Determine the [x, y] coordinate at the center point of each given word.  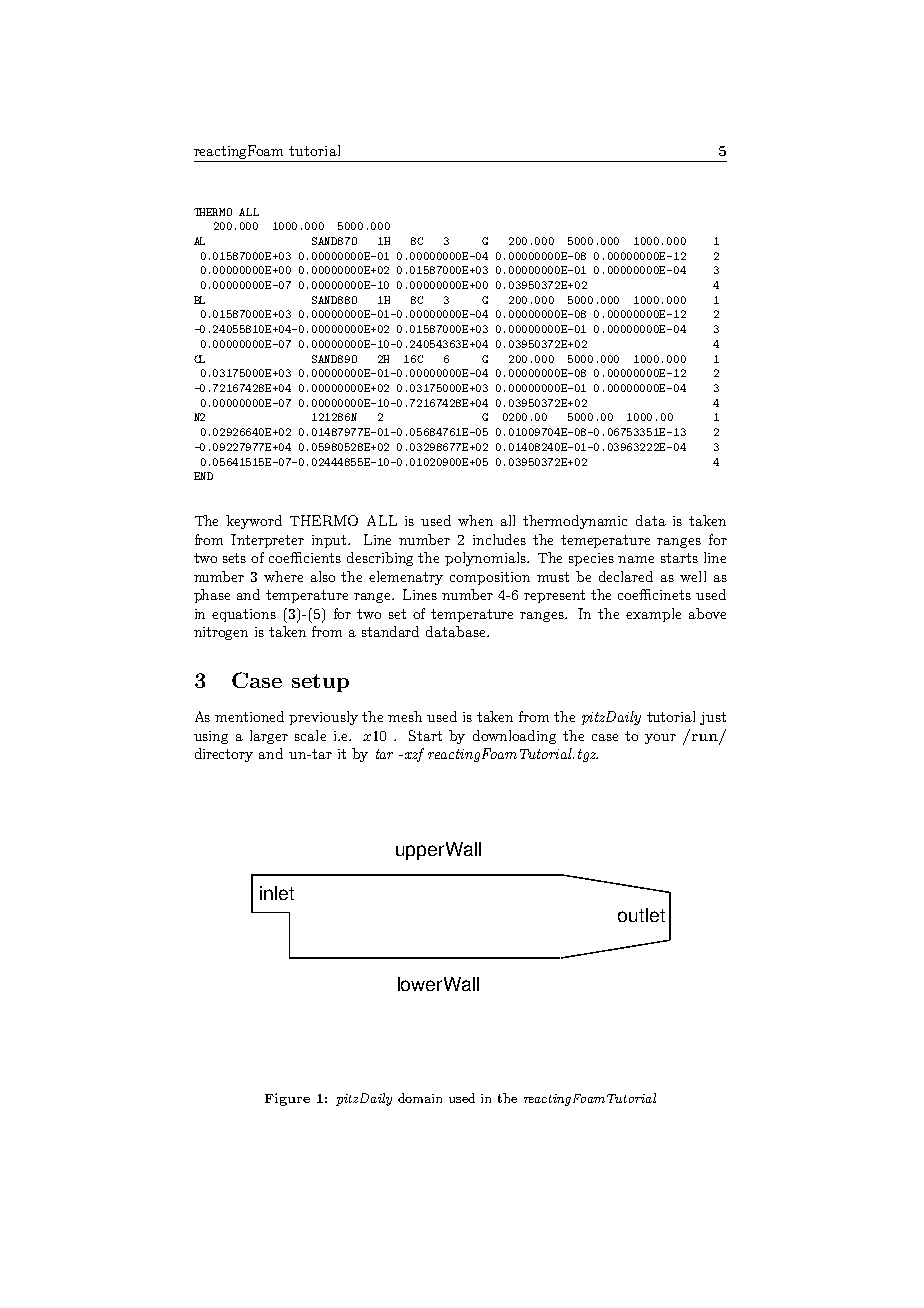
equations [244, 615]
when [475, 520]
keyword [254, 522]
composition [490, 578]
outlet [641, 915]
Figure [287, 1099]
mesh [405, 716]
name [636, 559]
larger [269, 737]
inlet [277, 893]
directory [224, 755]
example [653, 615]
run [705, 737]
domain [420, 1098]
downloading [514, 737]
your [660, 739]
